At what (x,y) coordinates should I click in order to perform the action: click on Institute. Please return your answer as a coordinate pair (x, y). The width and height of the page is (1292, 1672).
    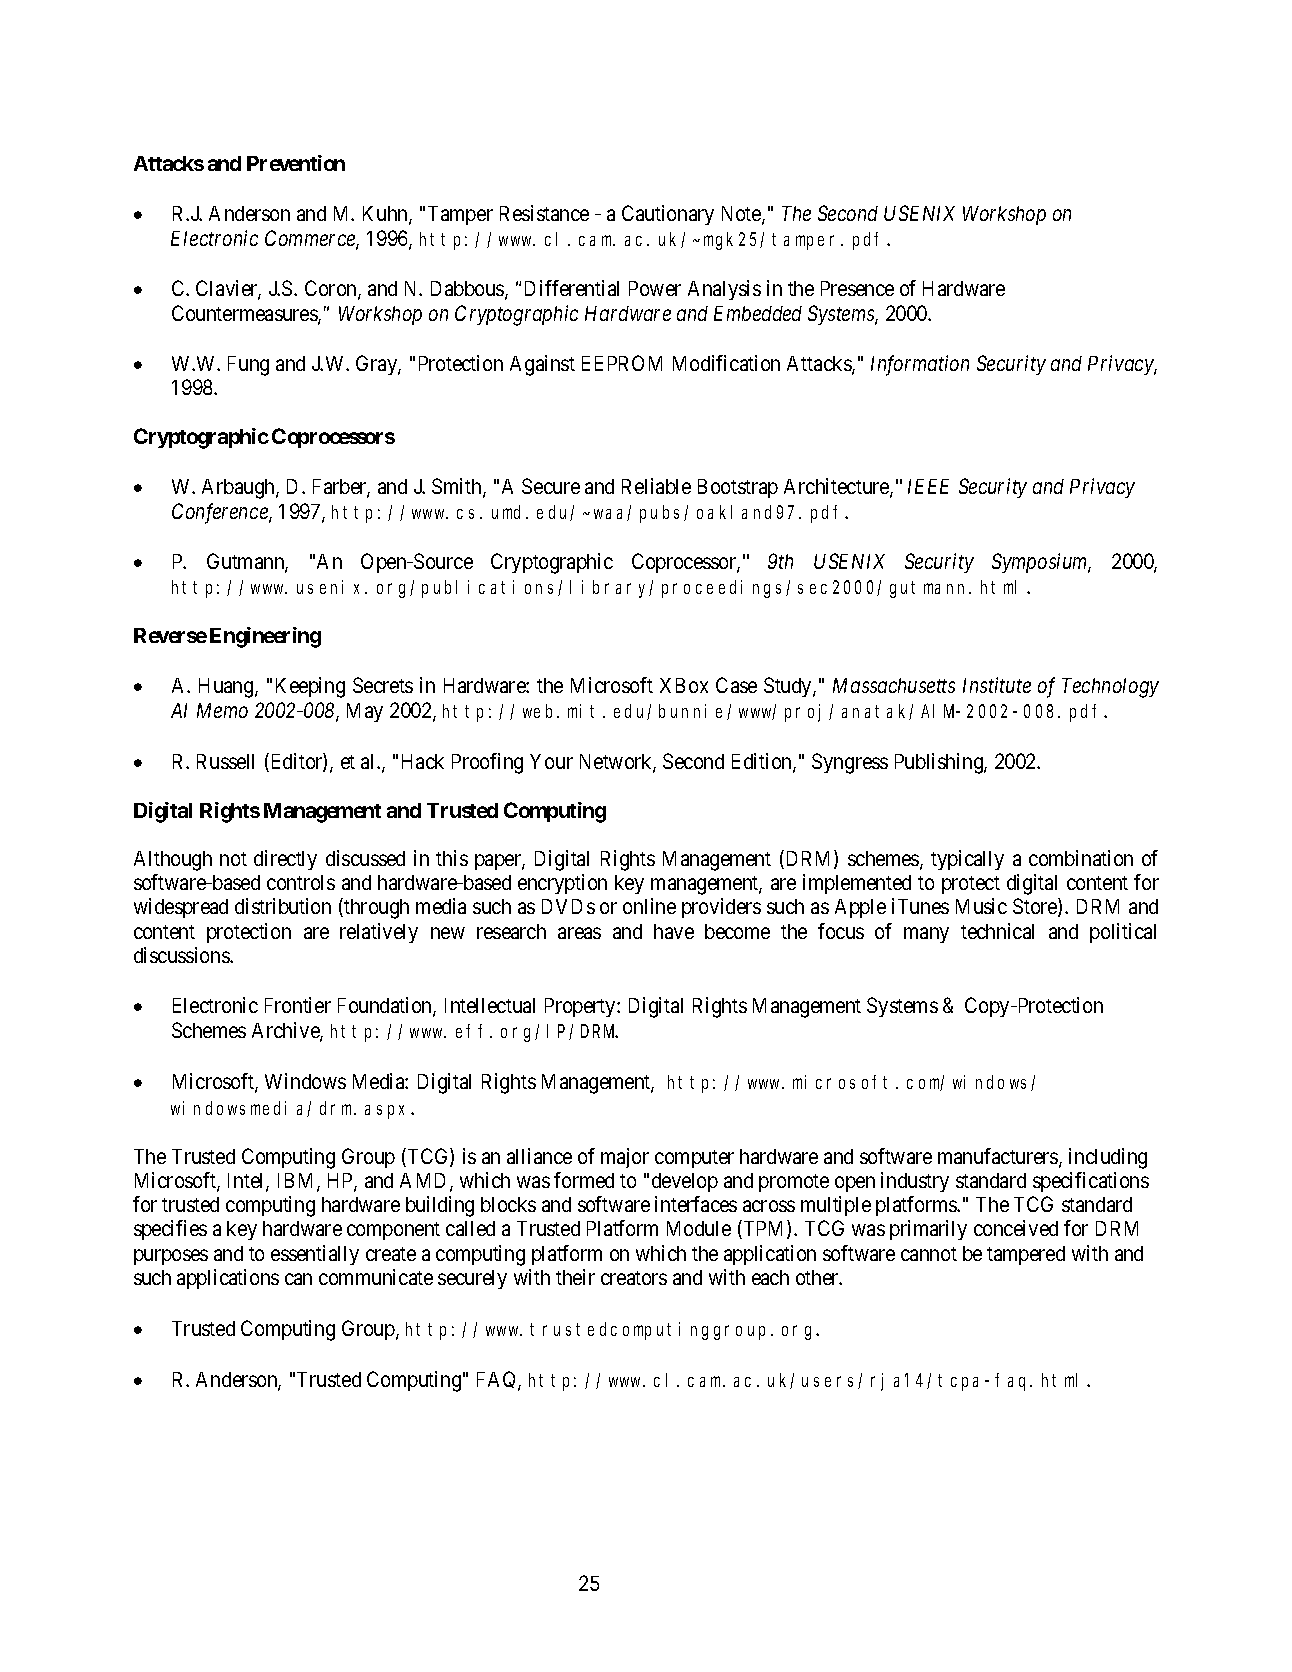
    Looking at the image, I should click on (997, 685).
